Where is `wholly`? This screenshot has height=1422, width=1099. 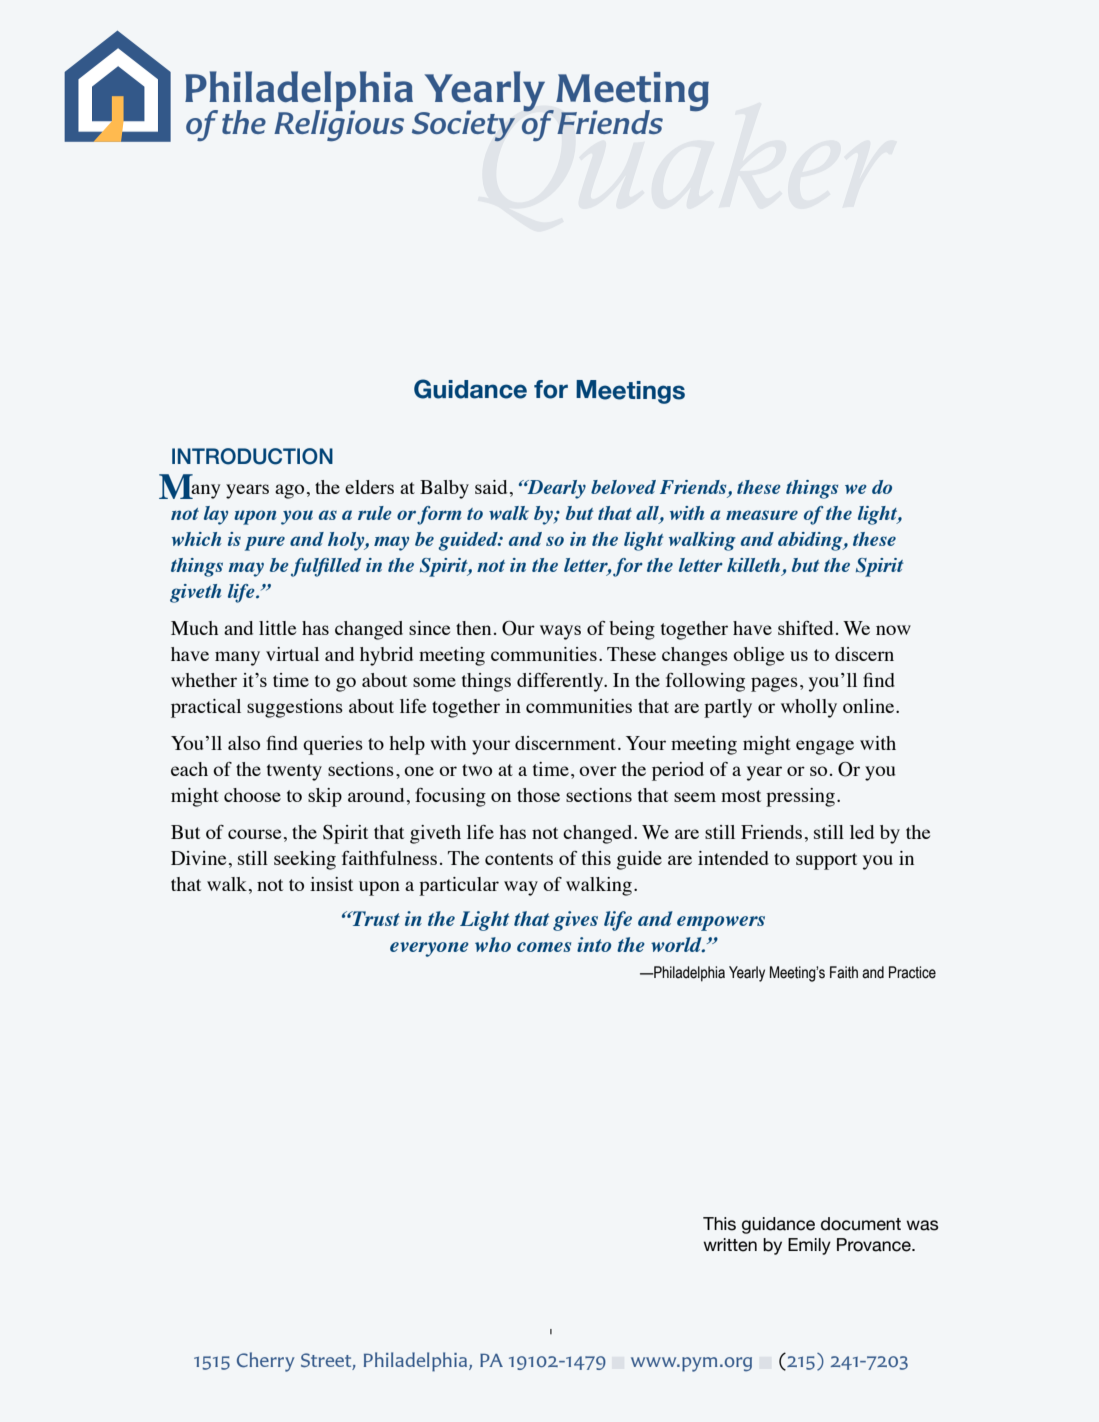 wholly is located at coordinates (809, 708).
